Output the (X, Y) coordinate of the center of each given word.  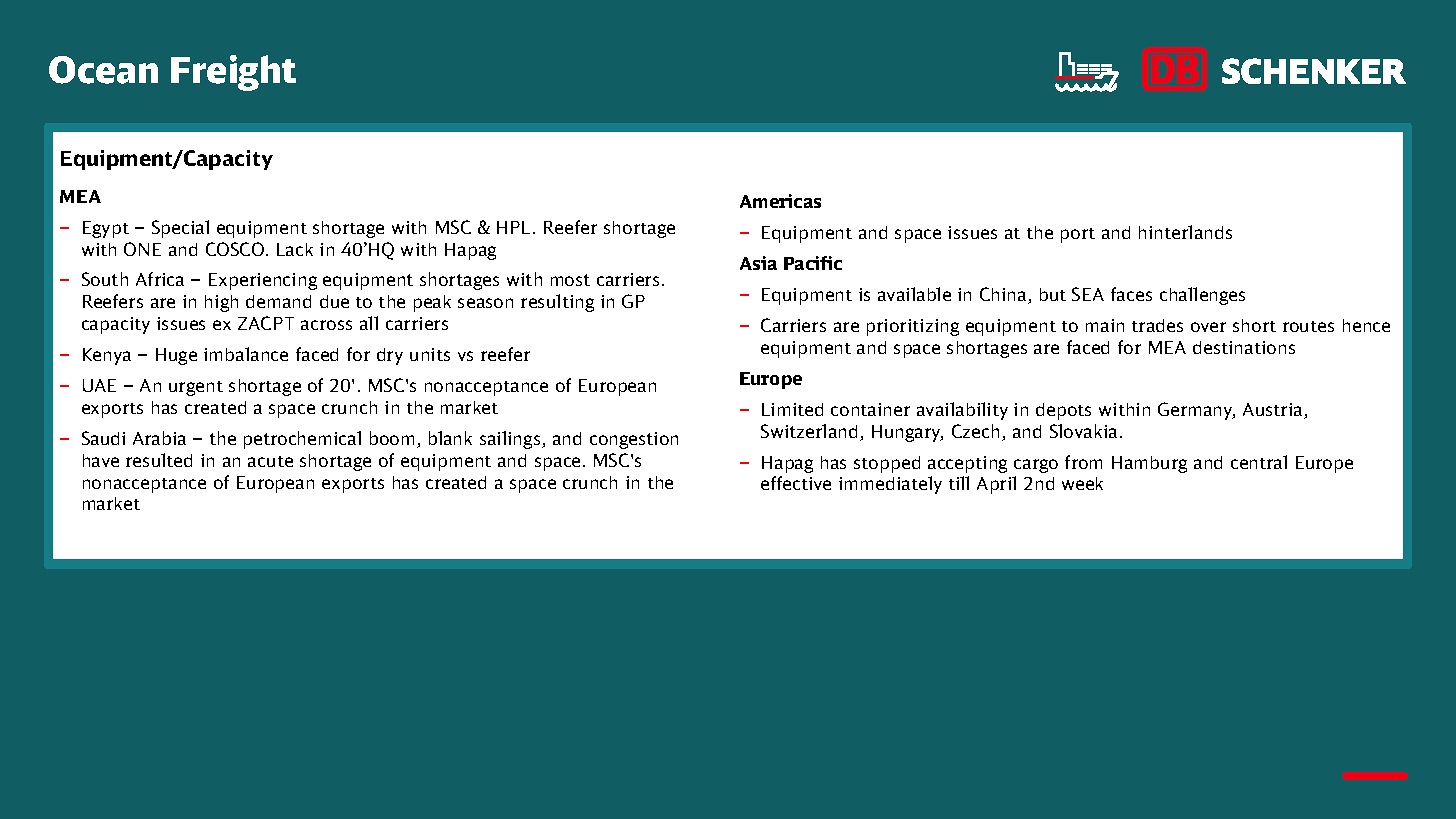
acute (270, 461)
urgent (196, 388)
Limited (792, 409)
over (1208, 327)
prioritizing (913, 327)
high (221, 303)
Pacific (813, 263)
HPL (513, 227)
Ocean (103, 70)
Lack (295, 249)
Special (180, 229)
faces (1131, 294)
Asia (758, 263)
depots (1063, 411)
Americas (780, 201)
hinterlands (1185, 232)
